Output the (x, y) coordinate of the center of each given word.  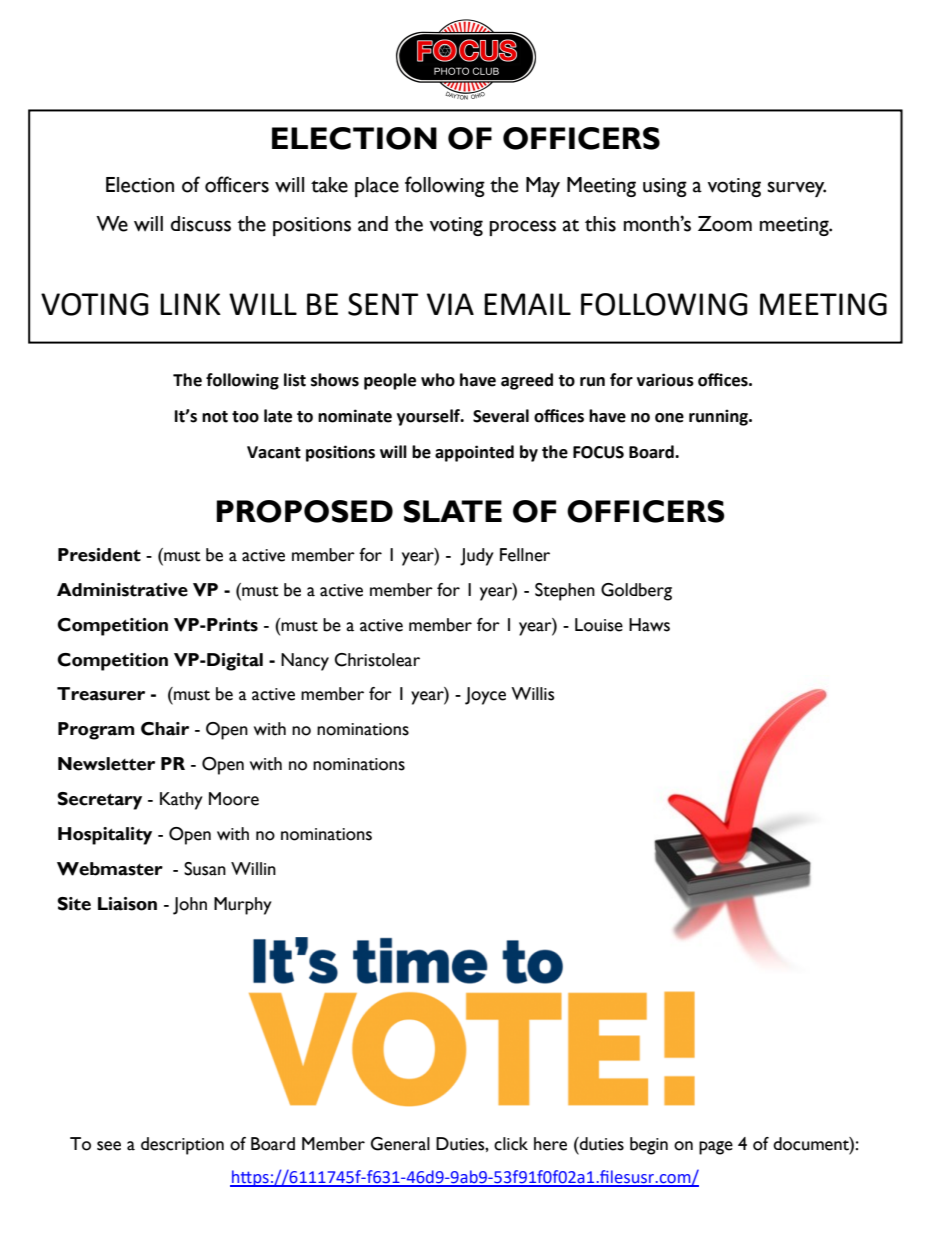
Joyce (485, 696)
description (182, 1146)
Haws (649, 625)
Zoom (725, 224)
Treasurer (101, 694)
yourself (429, 417)
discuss (201, 224)
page (716, 1148)
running (719, 417)
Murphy (243, 906)
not (215, 417)
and (373, 224)
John (190, 906)
